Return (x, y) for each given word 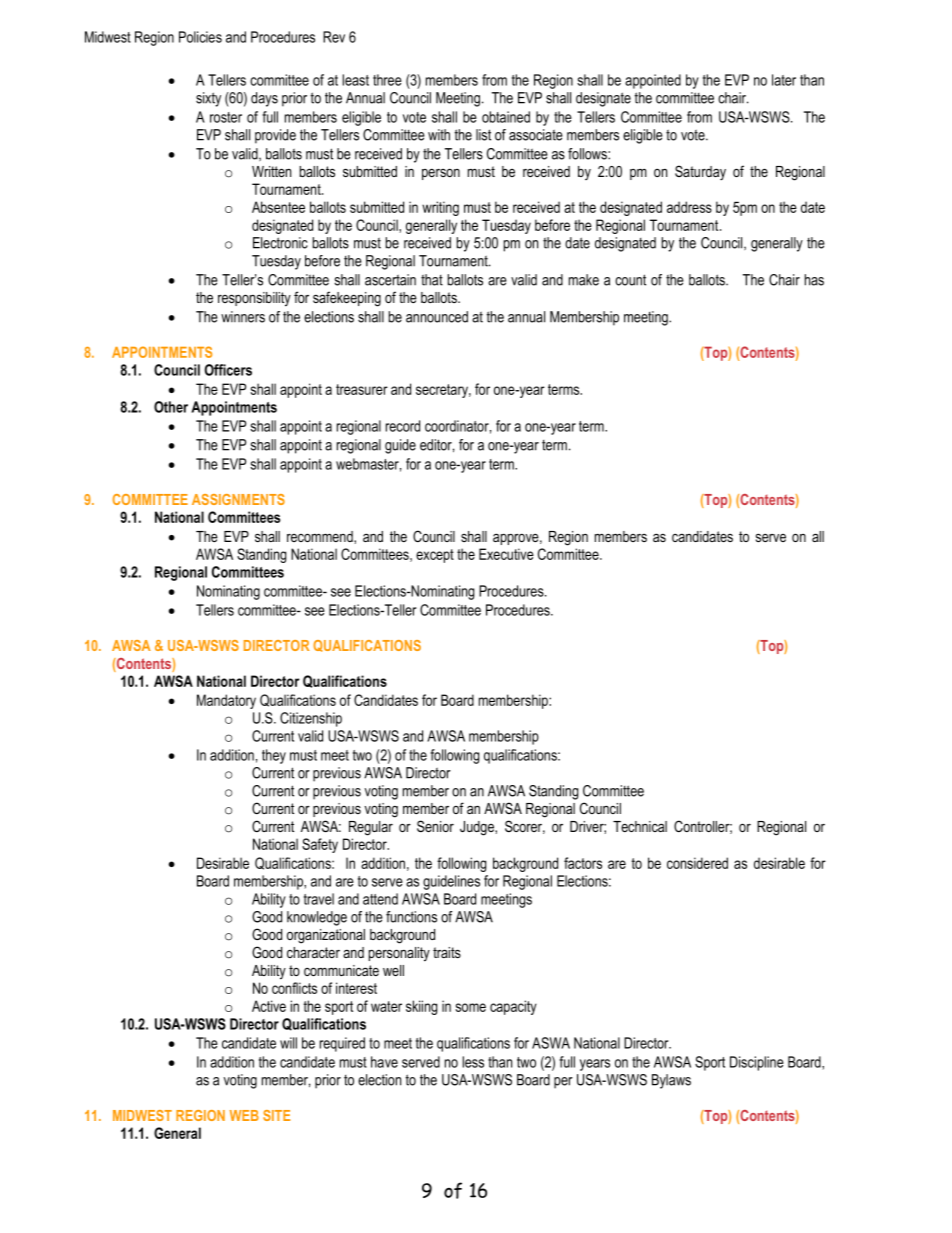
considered (697, 863)
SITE (276, 1115)
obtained (506, 117)
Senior (435, 826)
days (264, 99)
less (473, 1062)
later (784, 80)
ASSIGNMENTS (238, 499)
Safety (320, 845)
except (435, 556)
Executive (506, 554)
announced (437, 317)
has (814, 280)
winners (243, 317)
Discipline (757, 1063)
